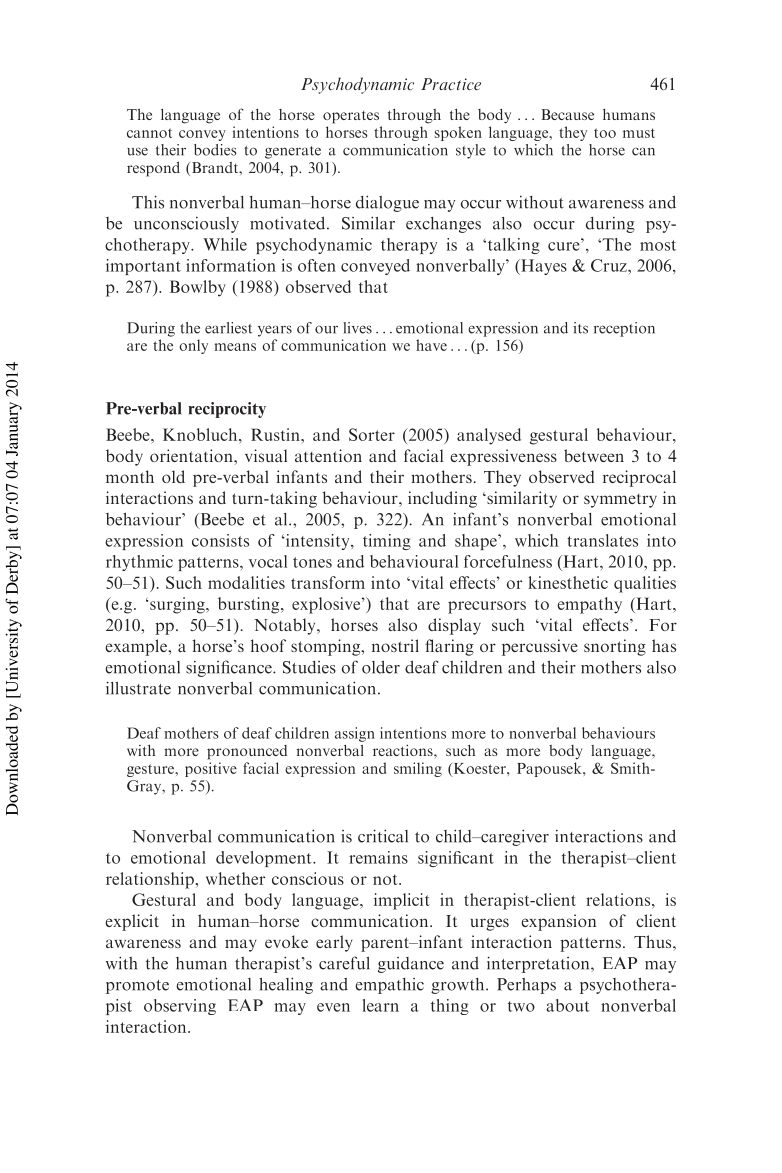  I want to click on older, so click(381, 667).
